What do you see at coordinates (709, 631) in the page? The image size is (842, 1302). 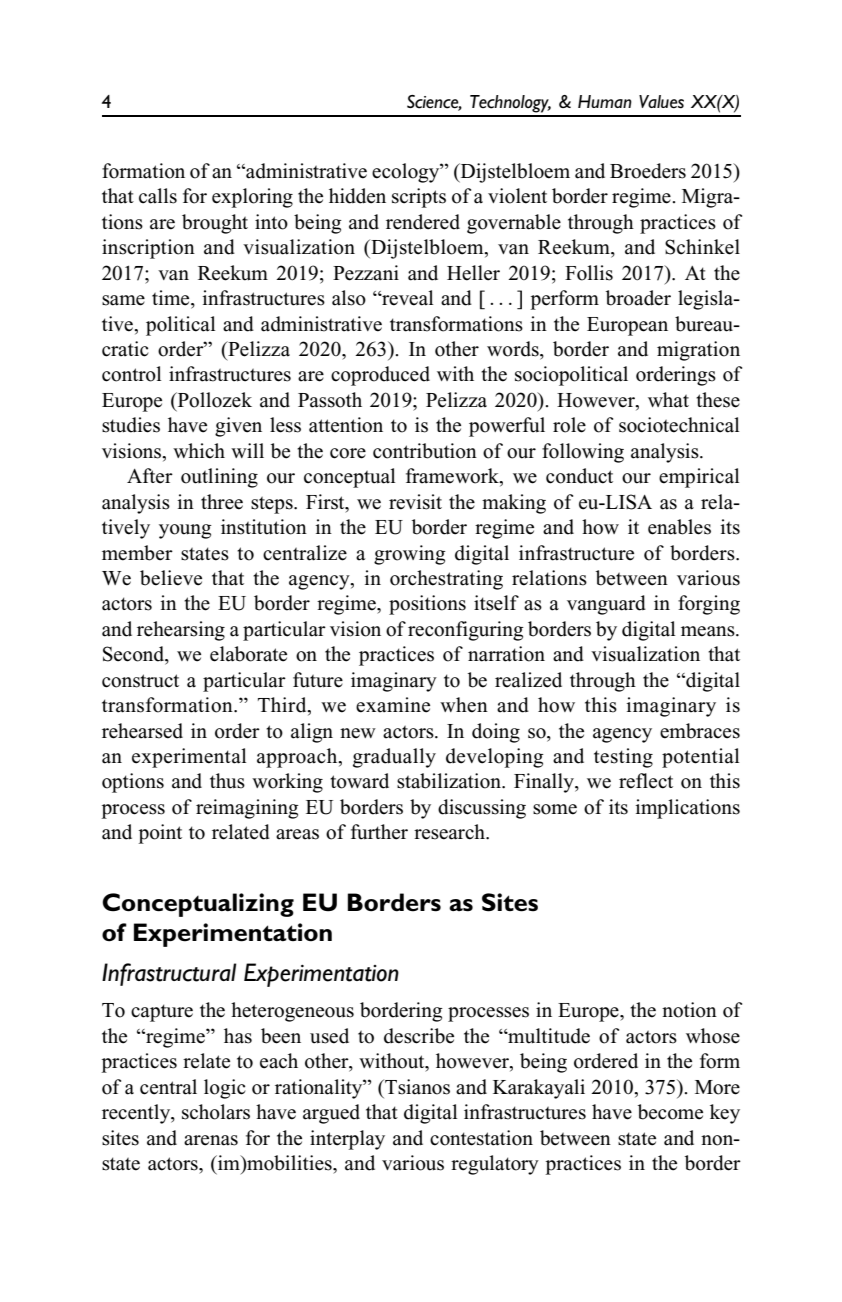 I see `means` at bounding box center [709, 631].
